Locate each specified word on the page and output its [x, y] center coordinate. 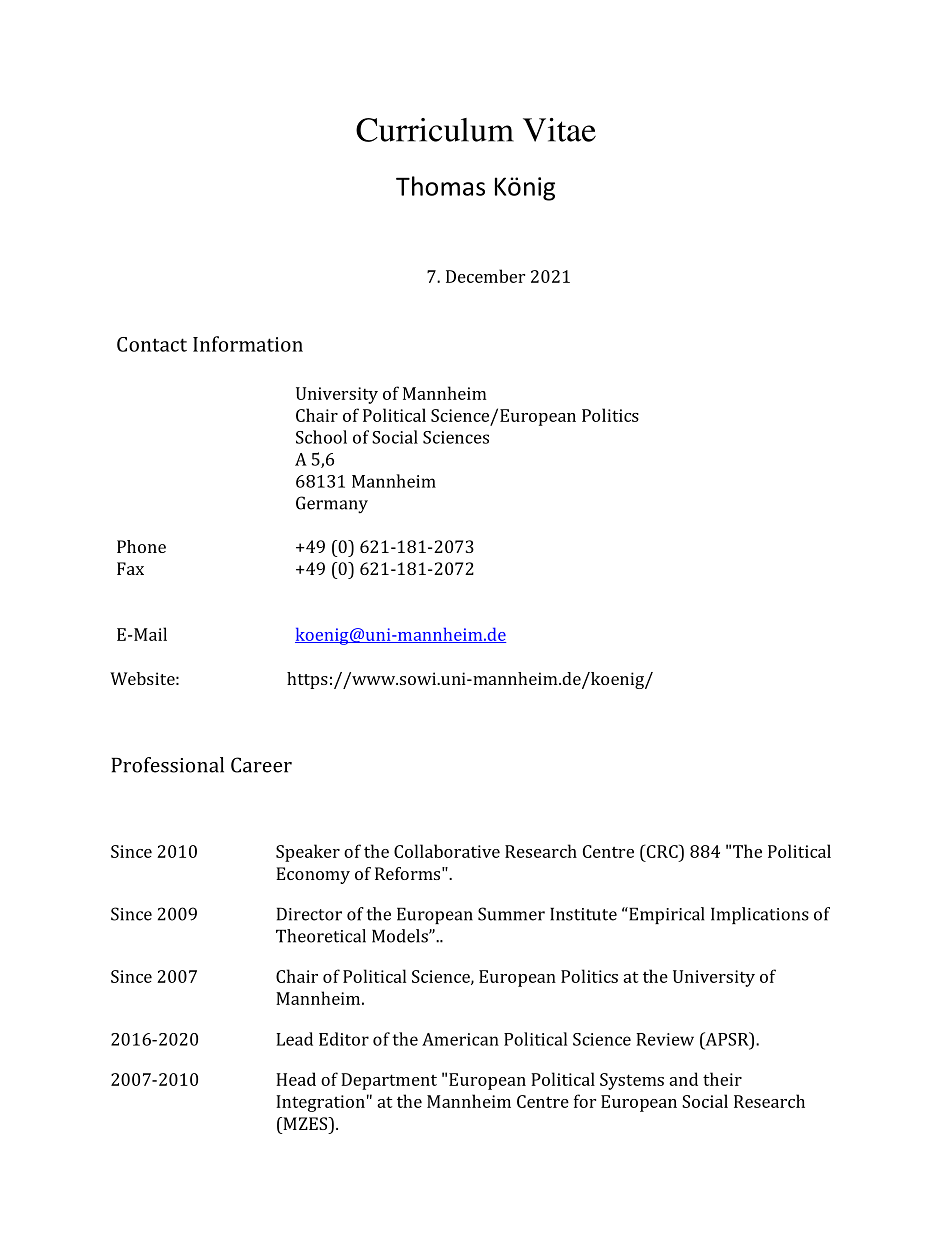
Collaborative [447, 851]
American [460, 1039]
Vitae [559, 130]
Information [248, 344]
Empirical [665, 915]
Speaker [308, 853]
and [683, 1079]
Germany [332, 505]
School [321, 437]
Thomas [440, 186]
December [485, 276]
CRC [662, 851]
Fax [130, 568]
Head [296, 1079]
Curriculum [435, 130]
